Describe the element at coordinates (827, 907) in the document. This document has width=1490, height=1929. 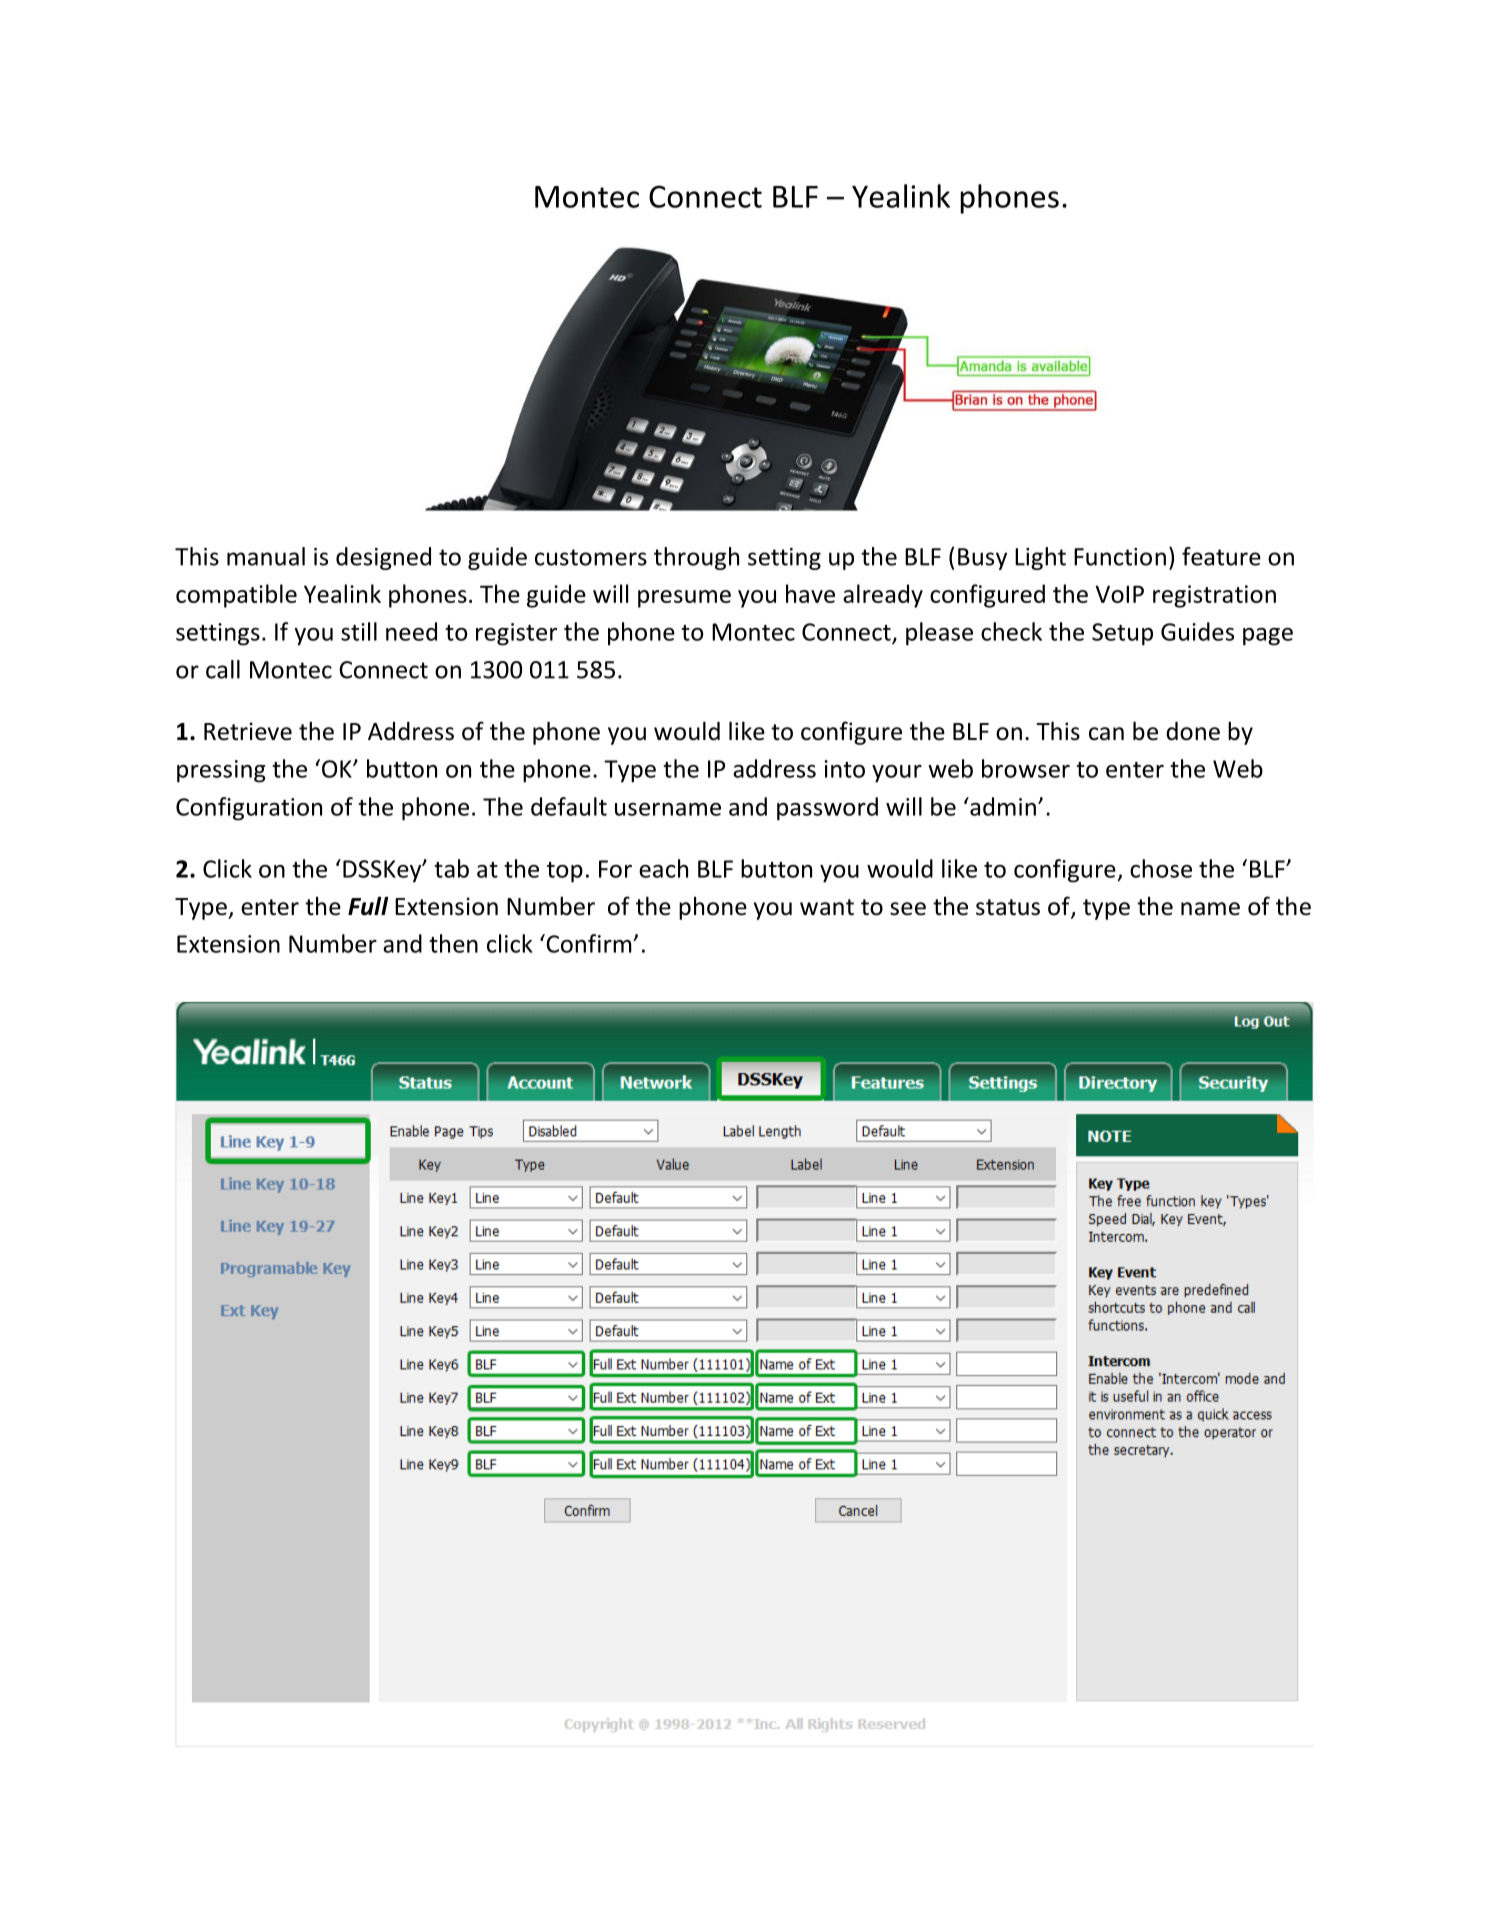
I see `want` at that location.
